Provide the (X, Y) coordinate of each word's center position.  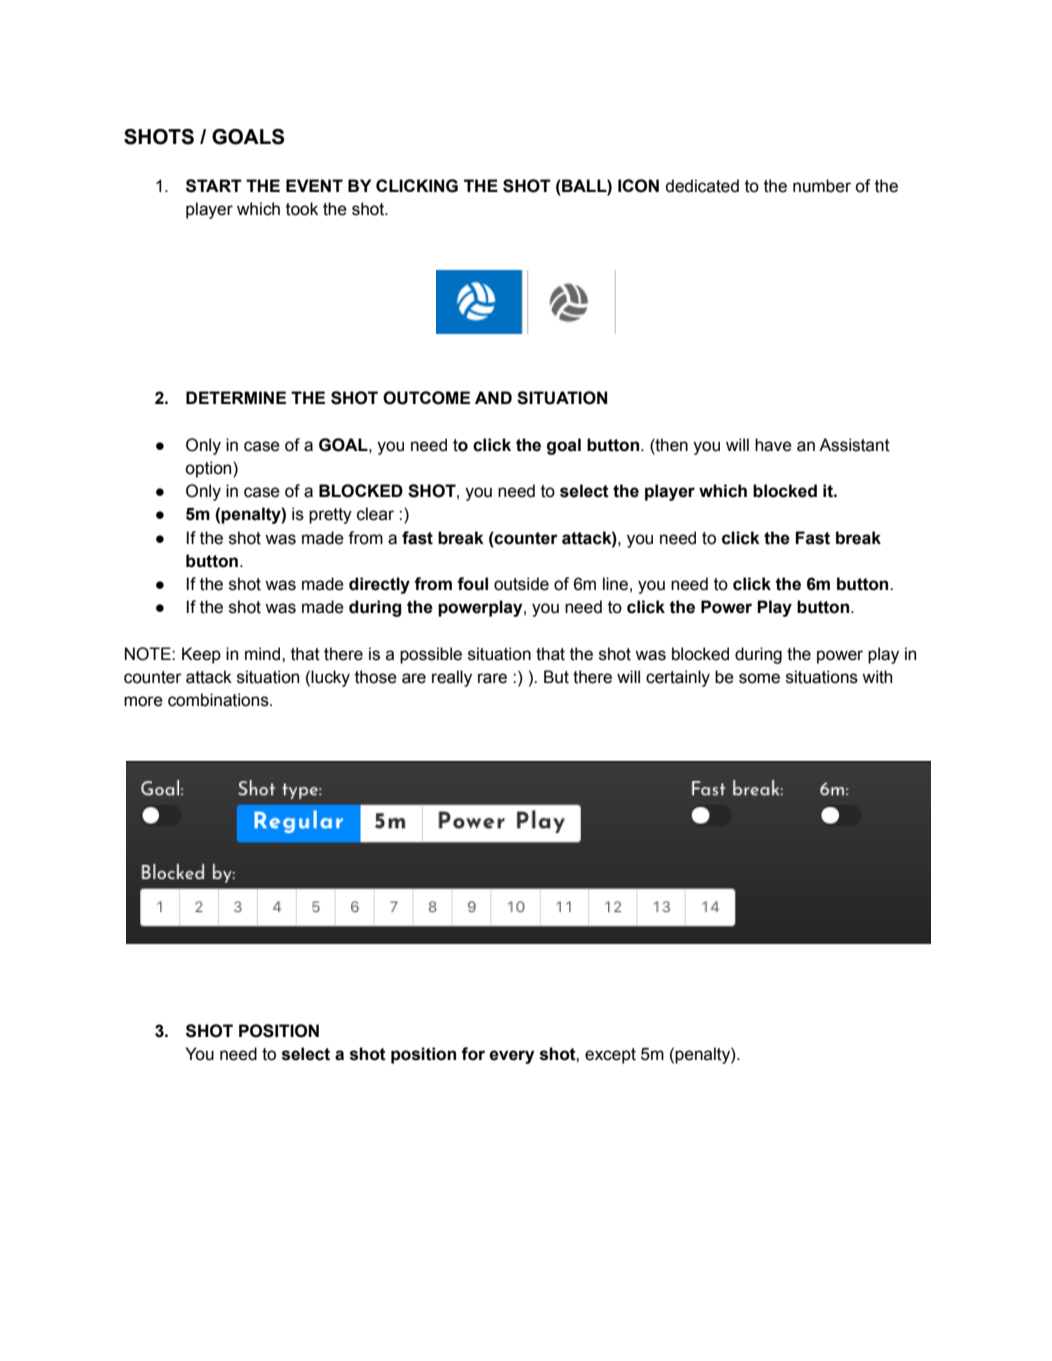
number (822, 186)
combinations (219, 700)
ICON (638, 186)
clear (375, 514)
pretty (330, 516)
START (214, 186)
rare (492, 678)
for (473, 1054)
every (512, 1057)
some (759, 678)
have (773, 445)
